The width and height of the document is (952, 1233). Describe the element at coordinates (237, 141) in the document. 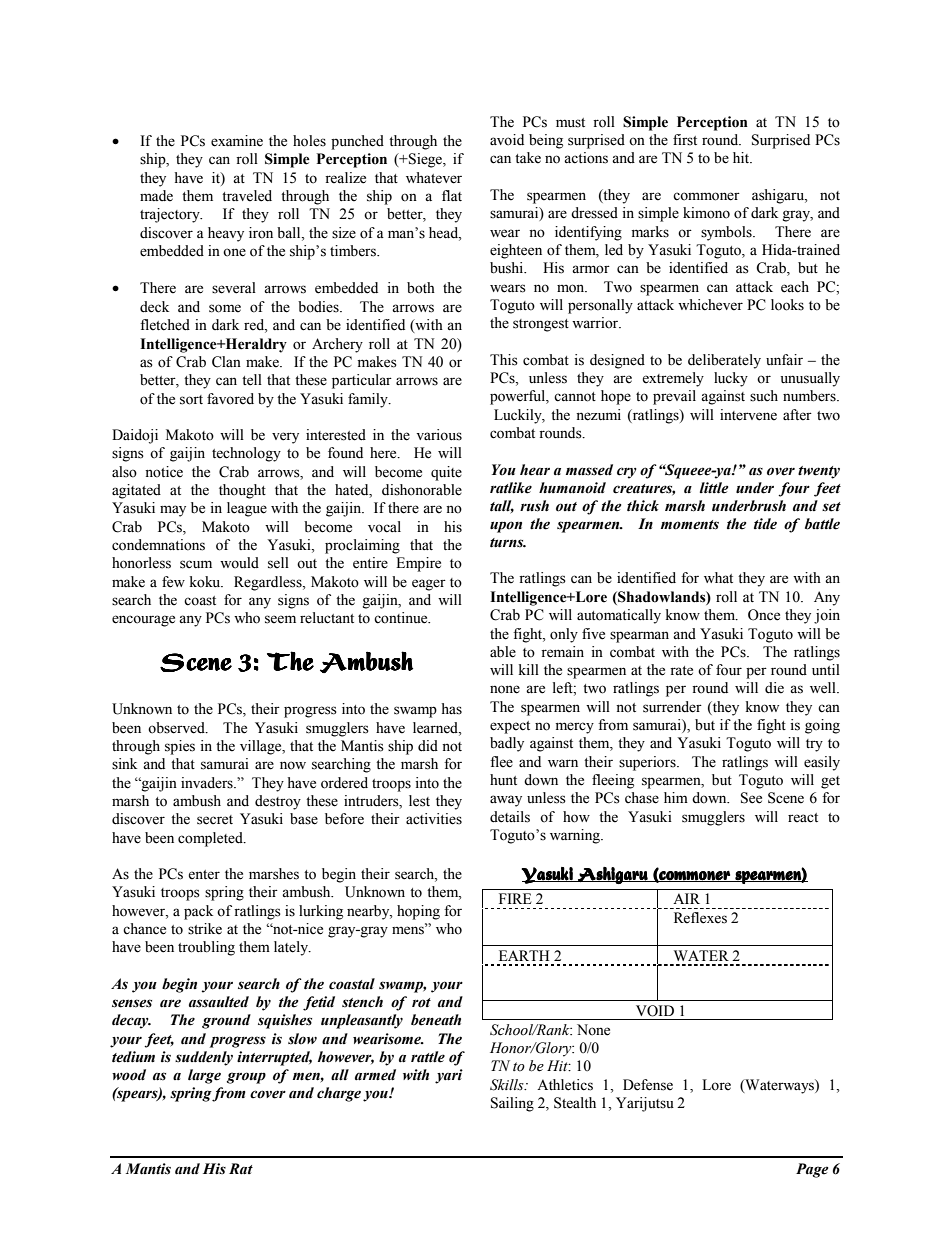

I see `examine` at that location.
